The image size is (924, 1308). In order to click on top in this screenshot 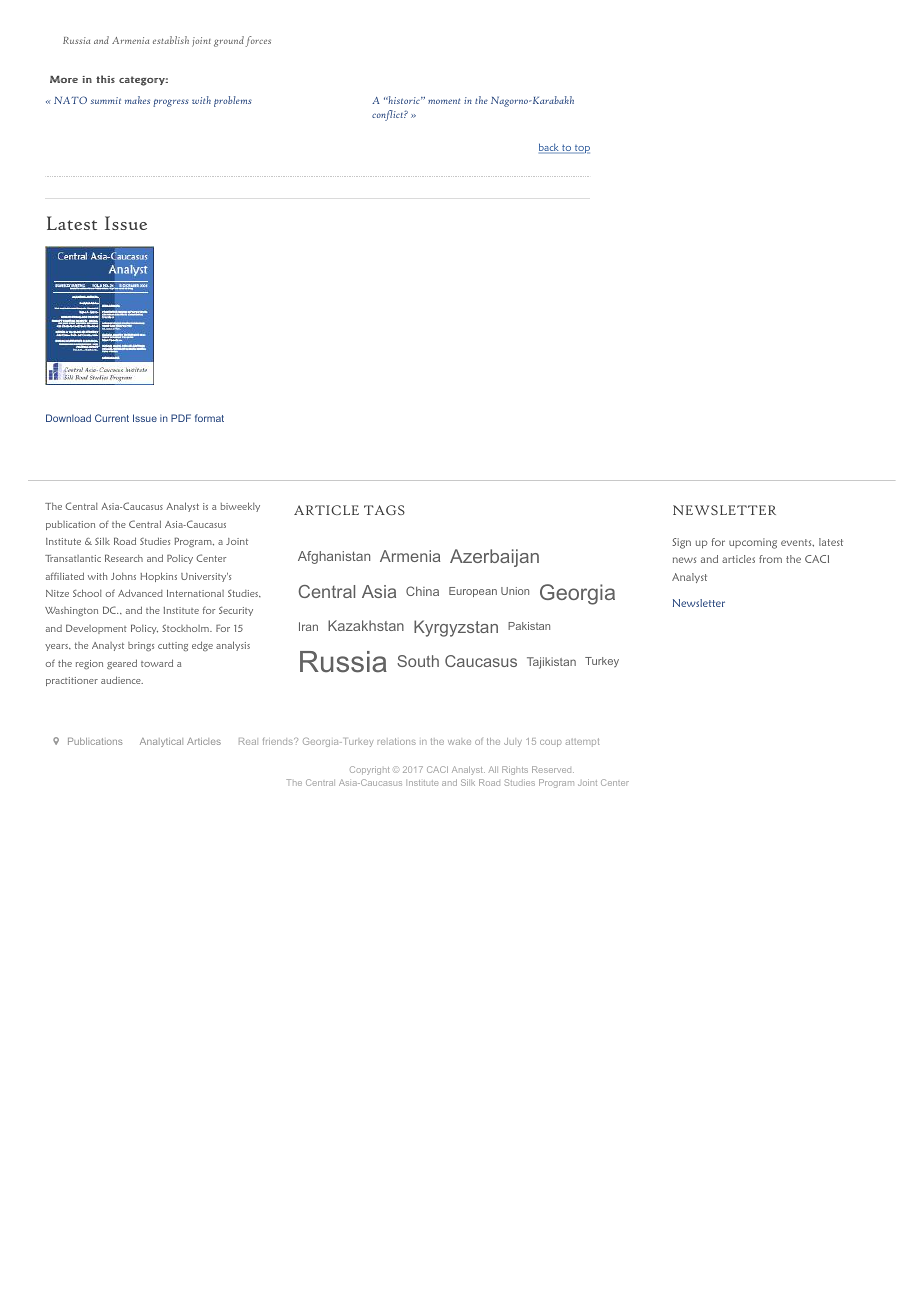, I will do `click(581, 149)`.
